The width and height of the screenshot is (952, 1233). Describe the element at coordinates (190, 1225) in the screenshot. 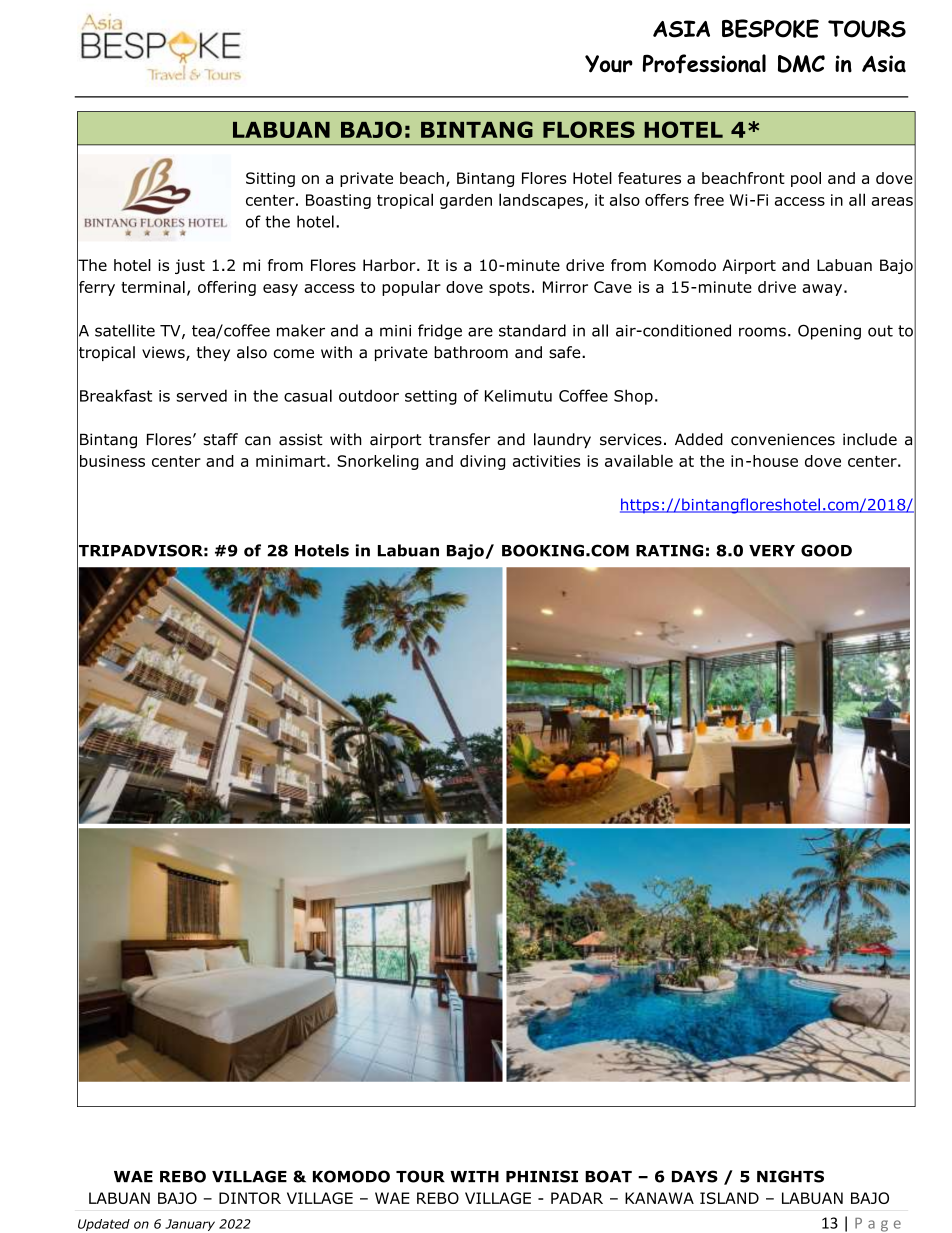

I see `January` at that location.
